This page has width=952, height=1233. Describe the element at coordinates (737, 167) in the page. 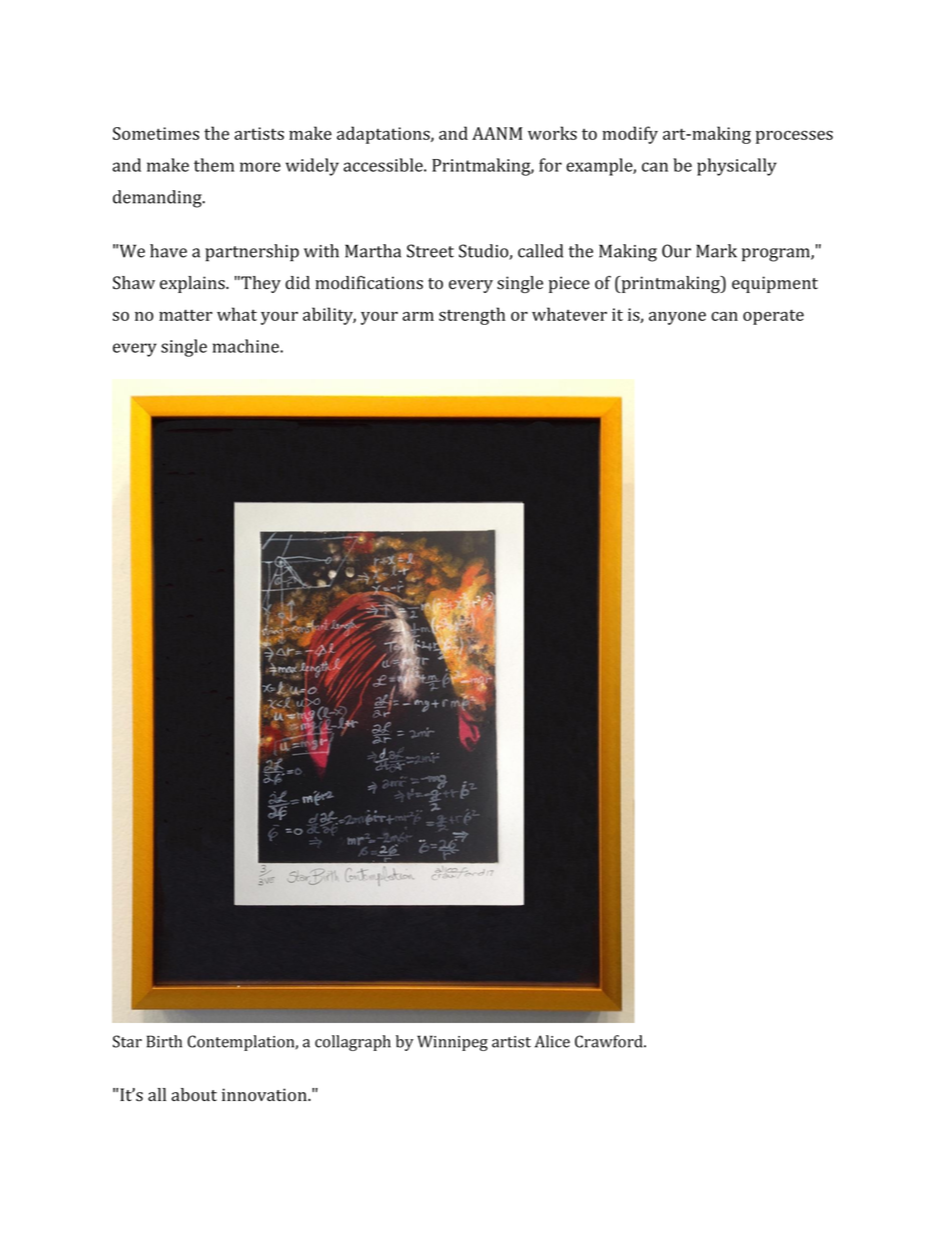

I see `physically` at that location.
